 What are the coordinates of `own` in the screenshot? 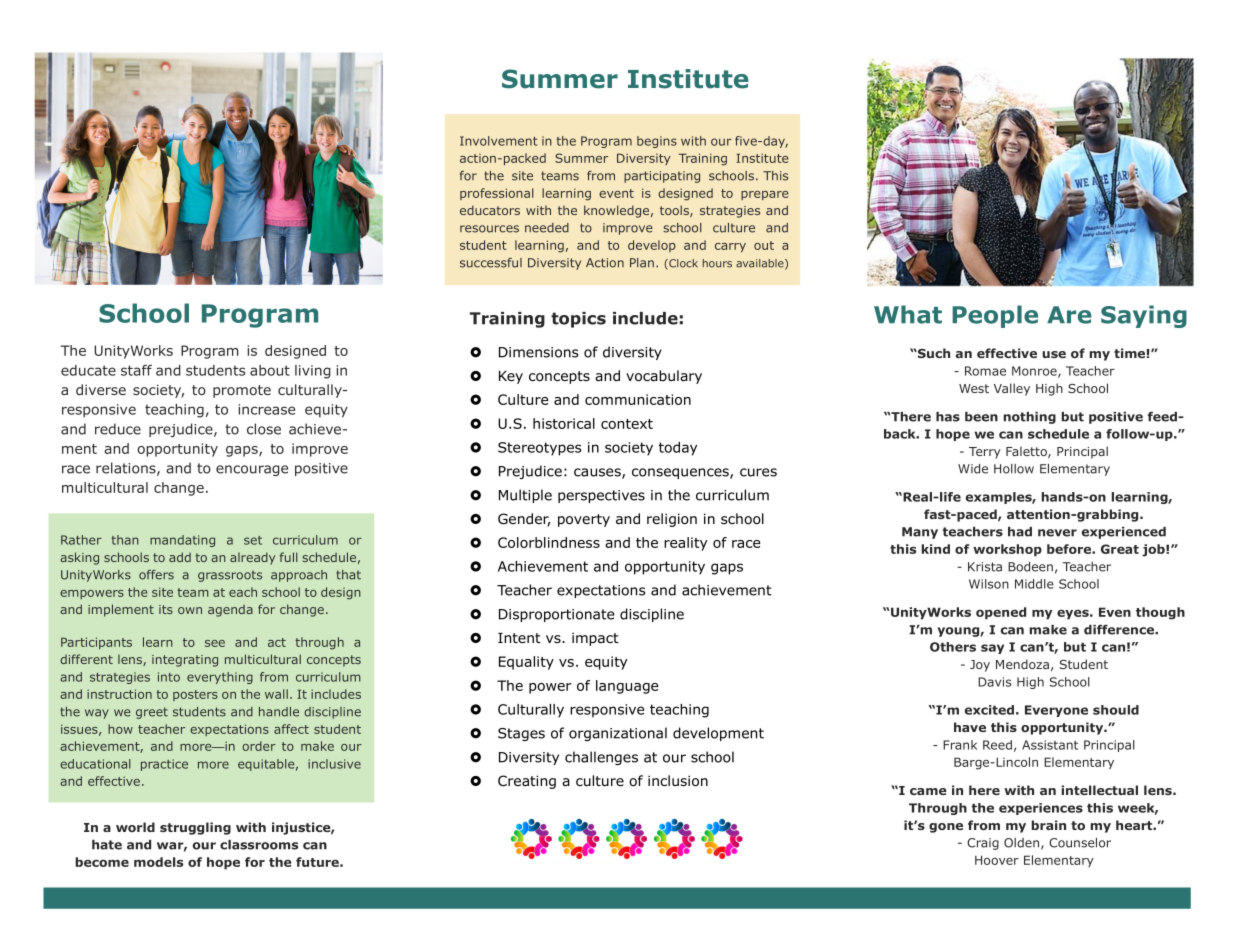 It's located at (190, 610).
